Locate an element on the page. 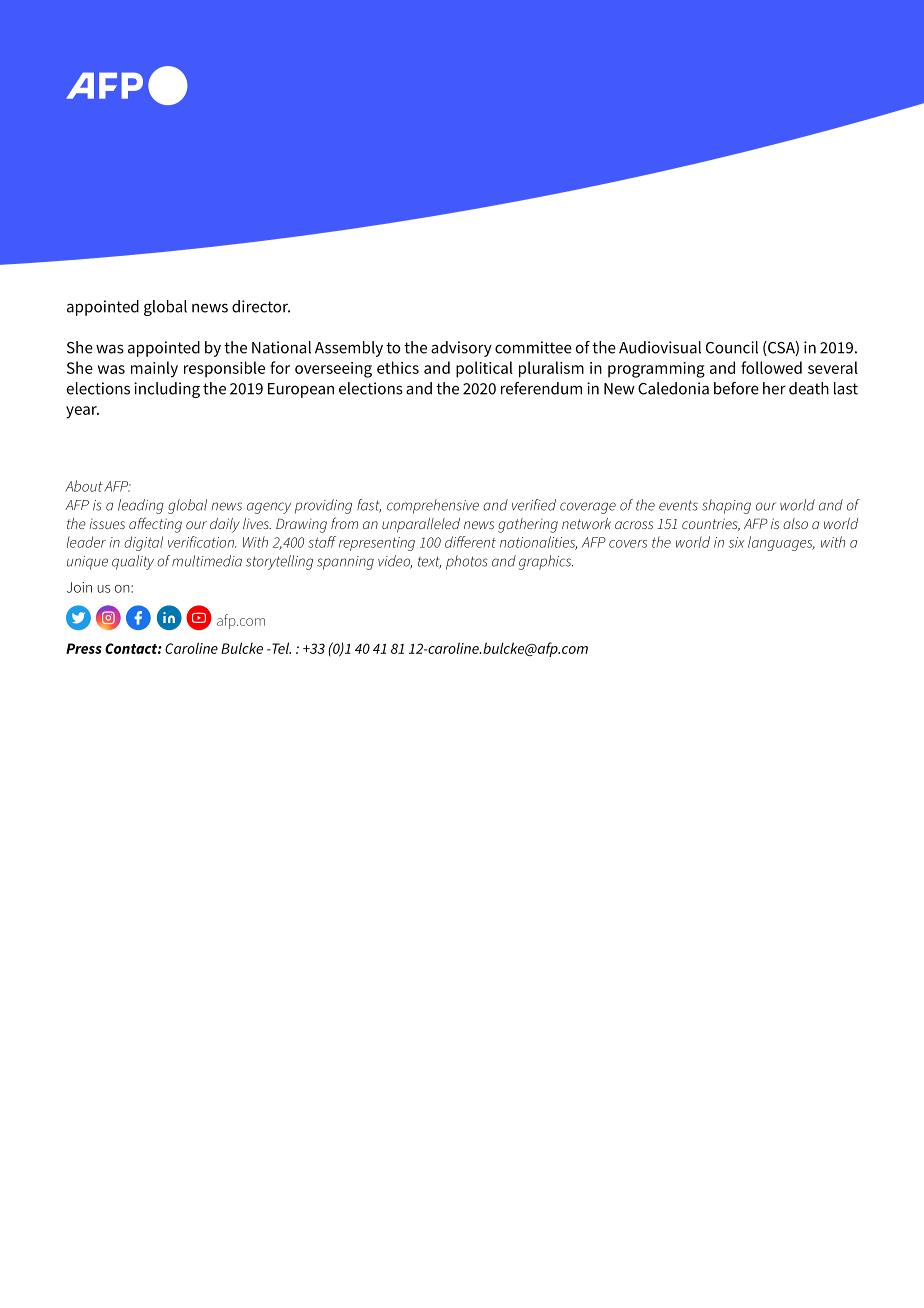  advisory is located at coordinates (461, 349).
